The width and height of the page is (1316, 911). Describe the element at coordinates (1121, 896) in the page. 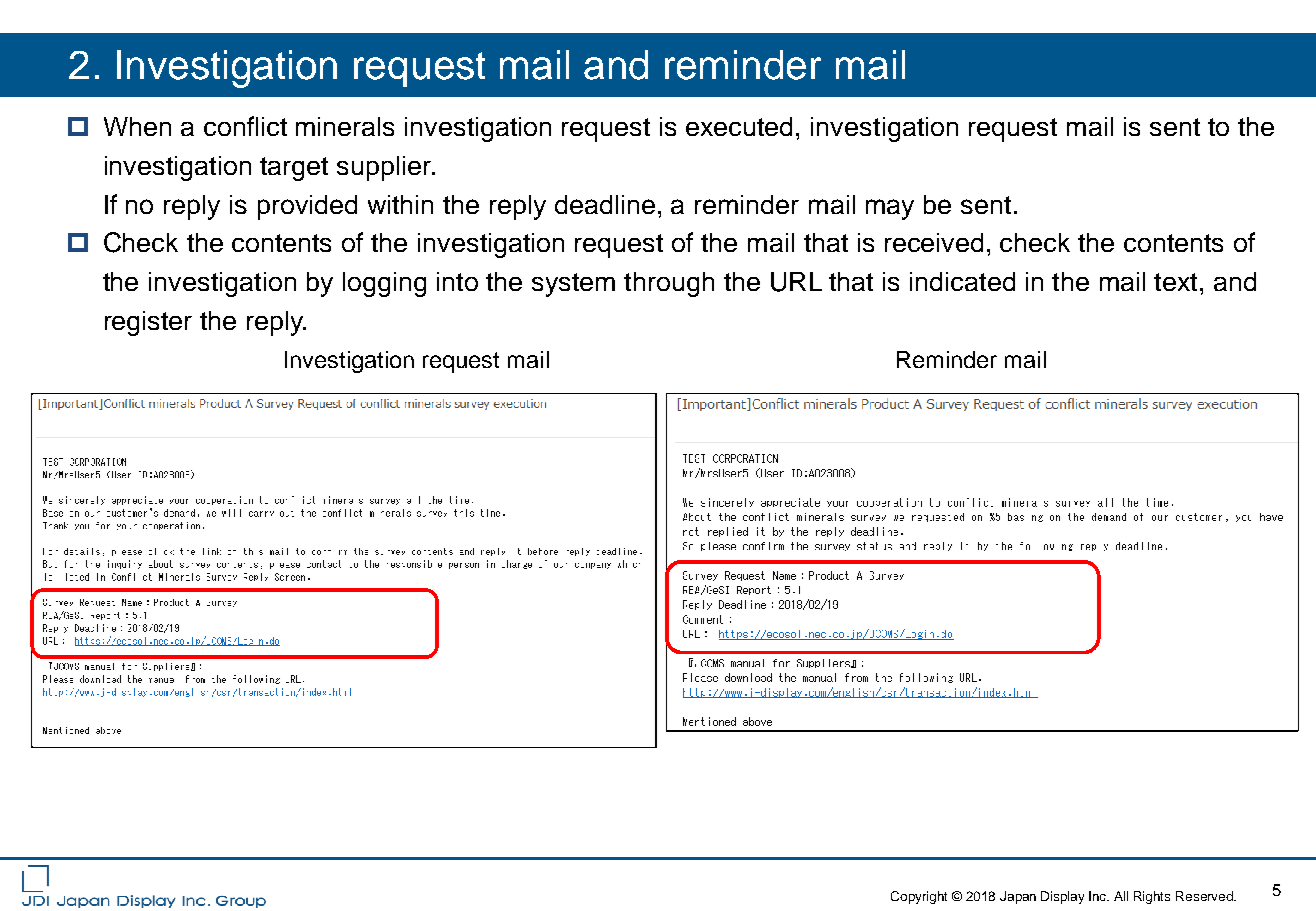

I see `All` at that location.
